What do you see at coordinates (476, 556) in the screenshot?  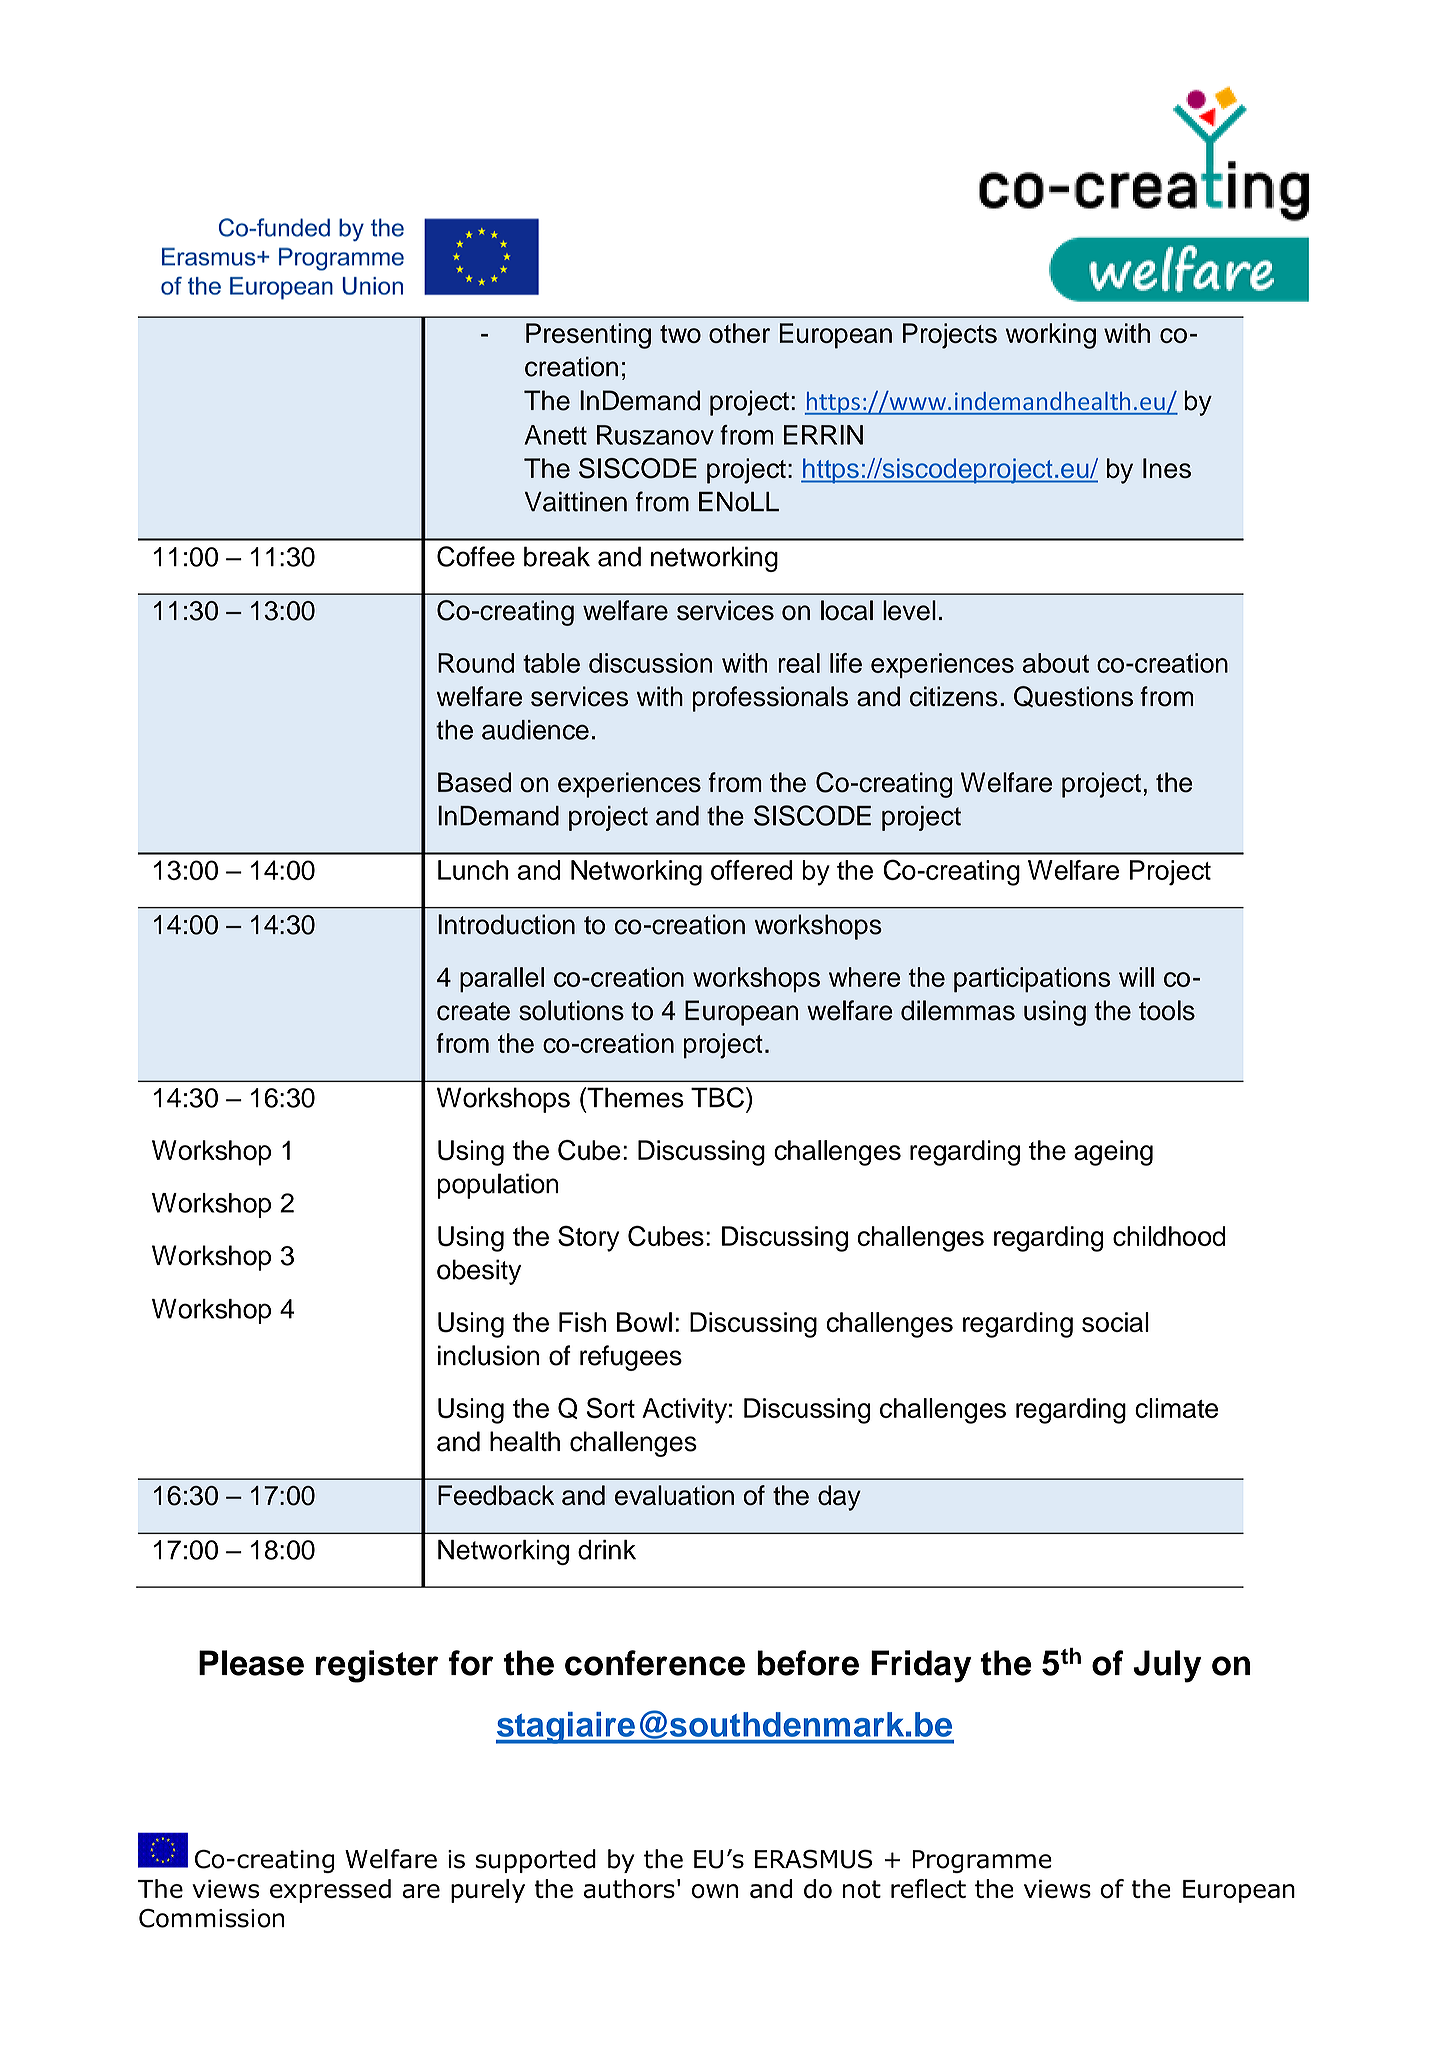 I see `Coffee` at bounding box center [476, 556].
